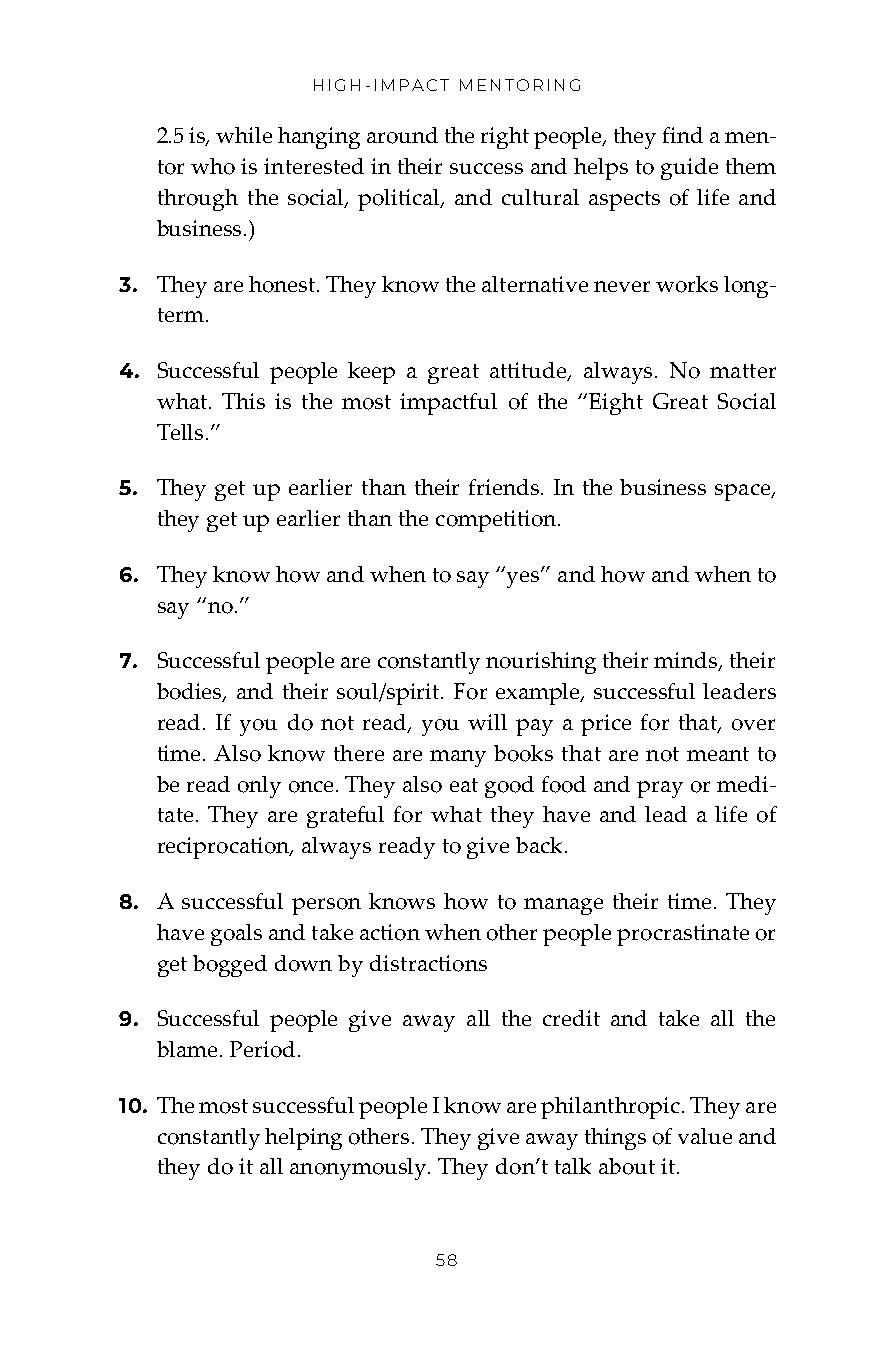  Describe the element at coordinates (303, 1139) in the screenshot. I see `helping` at that location.
